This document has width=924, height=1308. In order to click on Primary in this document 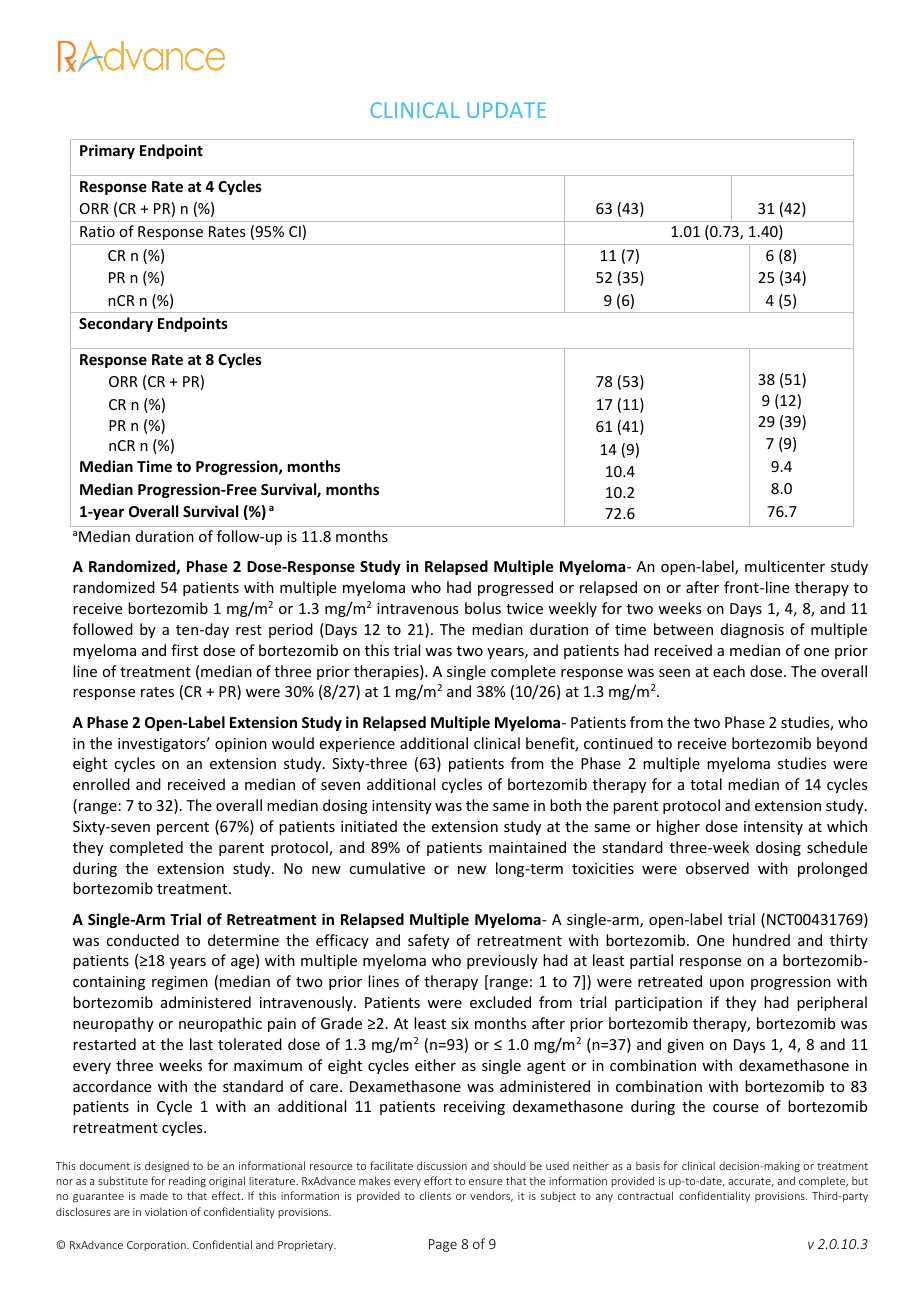, I will do `click(107, 151)`.
